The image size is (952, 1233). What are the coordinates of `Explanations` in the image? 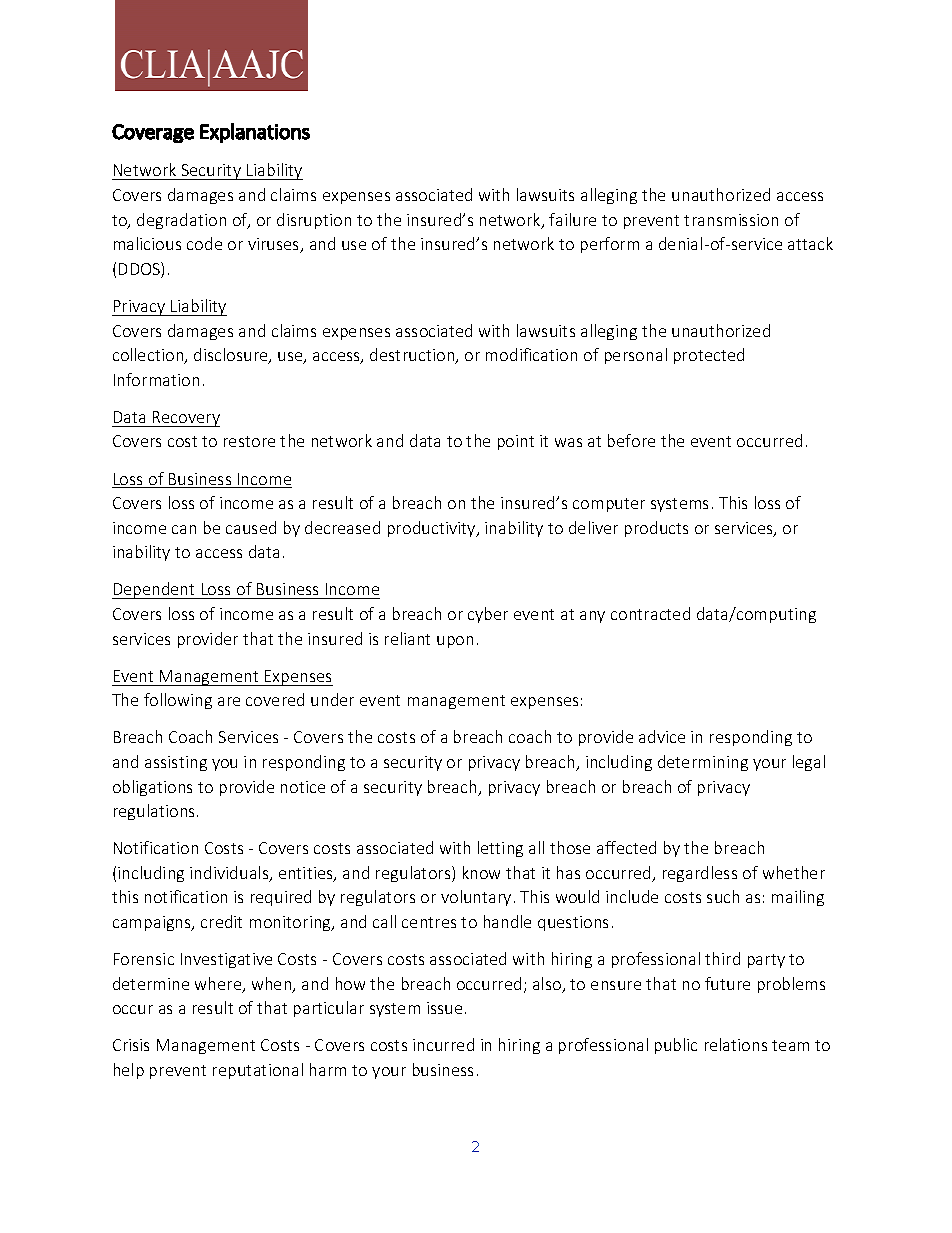 It's located at (255, 133).
